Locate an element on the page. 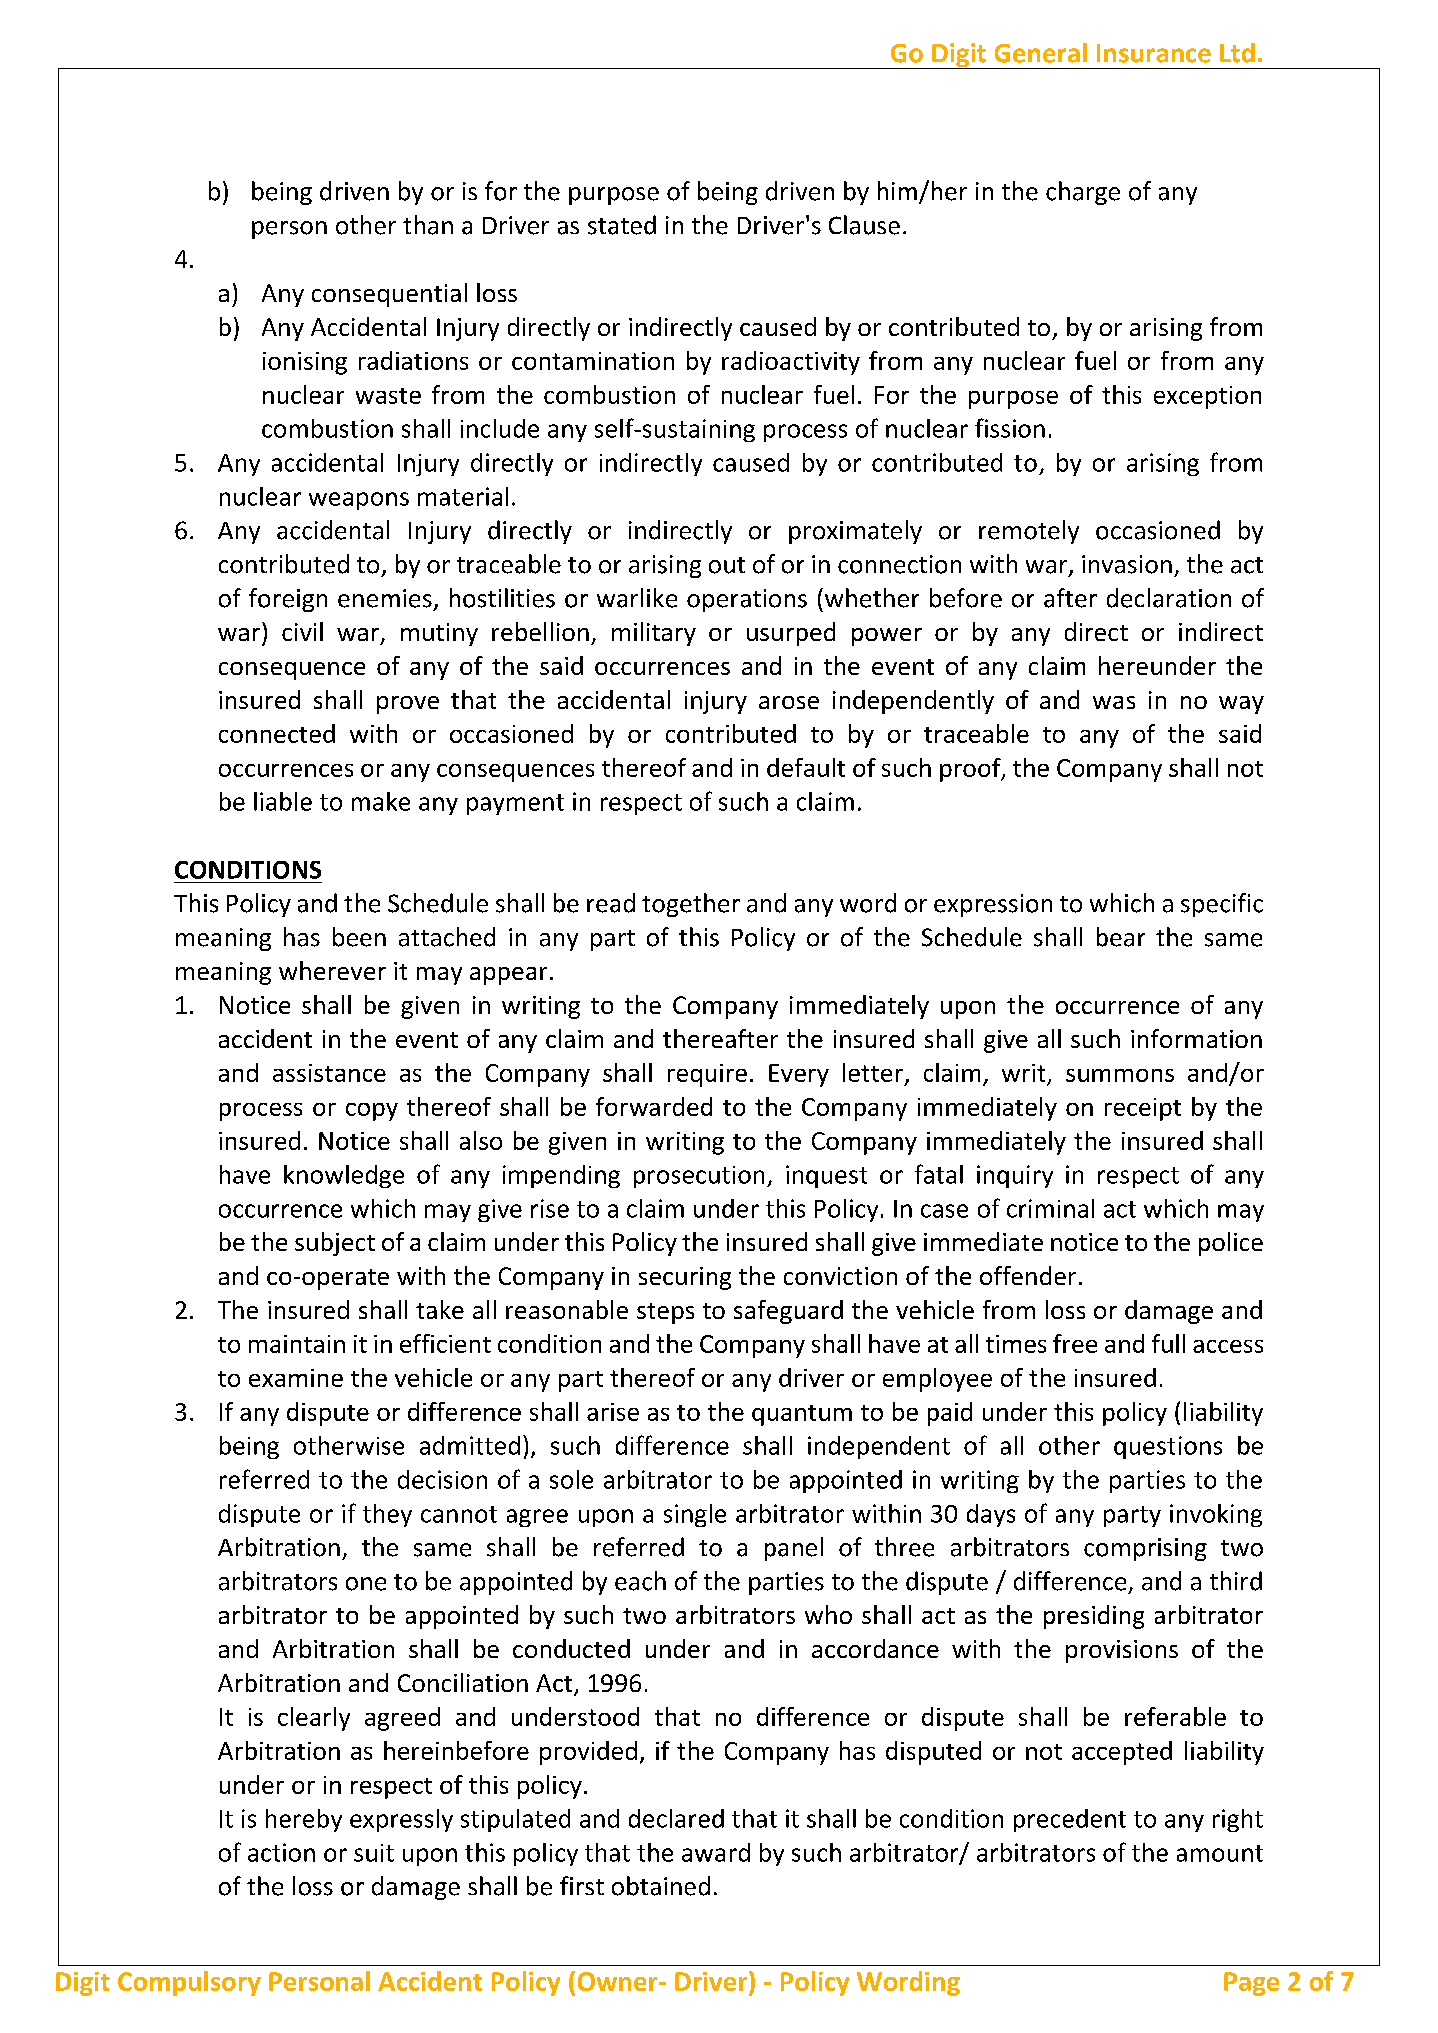 The width and height of the document is (1438, 2033). than is located at coordinates (428, 225).
